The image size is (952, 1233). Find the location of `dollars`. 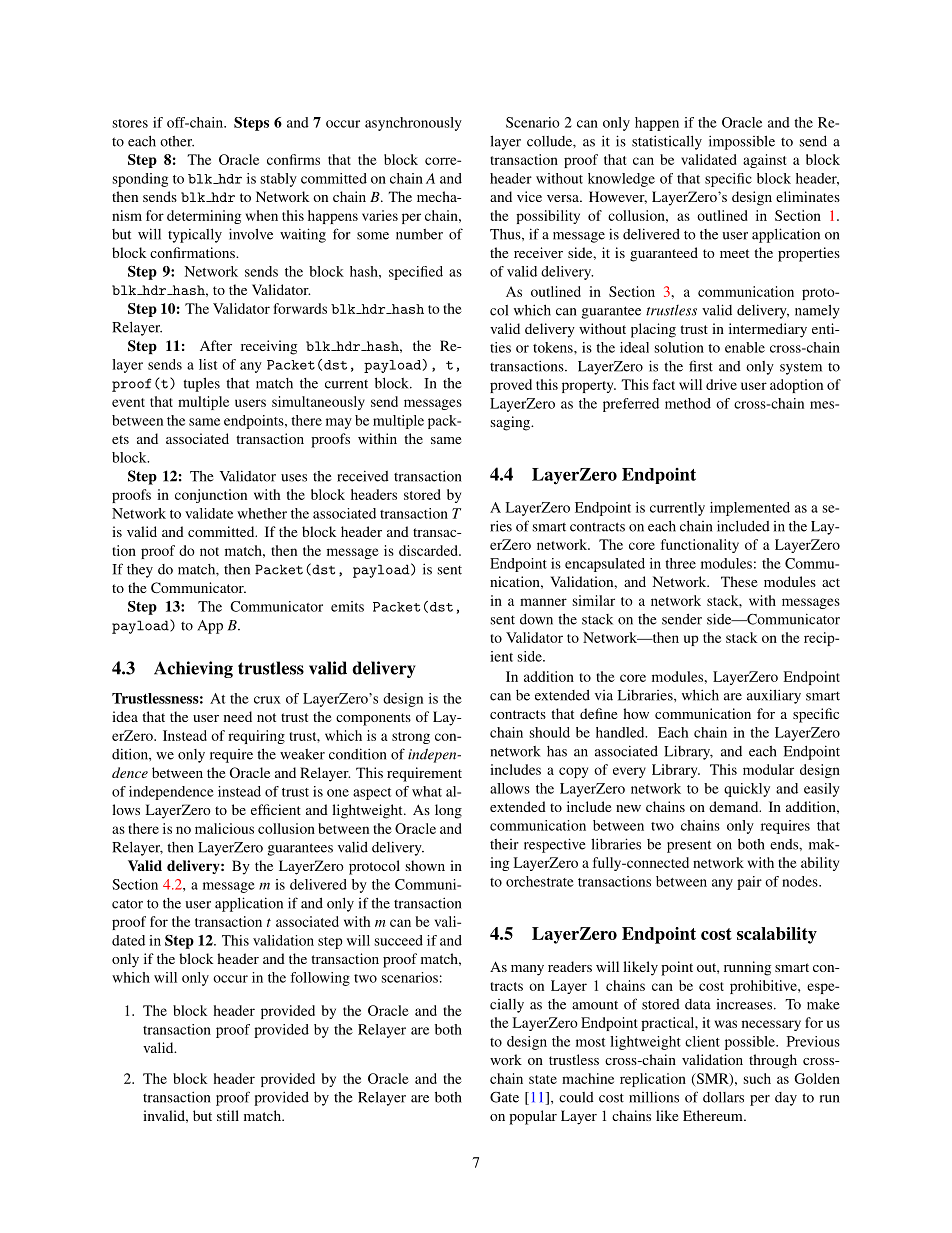

dollars is located at coordinates (723, 1097).
